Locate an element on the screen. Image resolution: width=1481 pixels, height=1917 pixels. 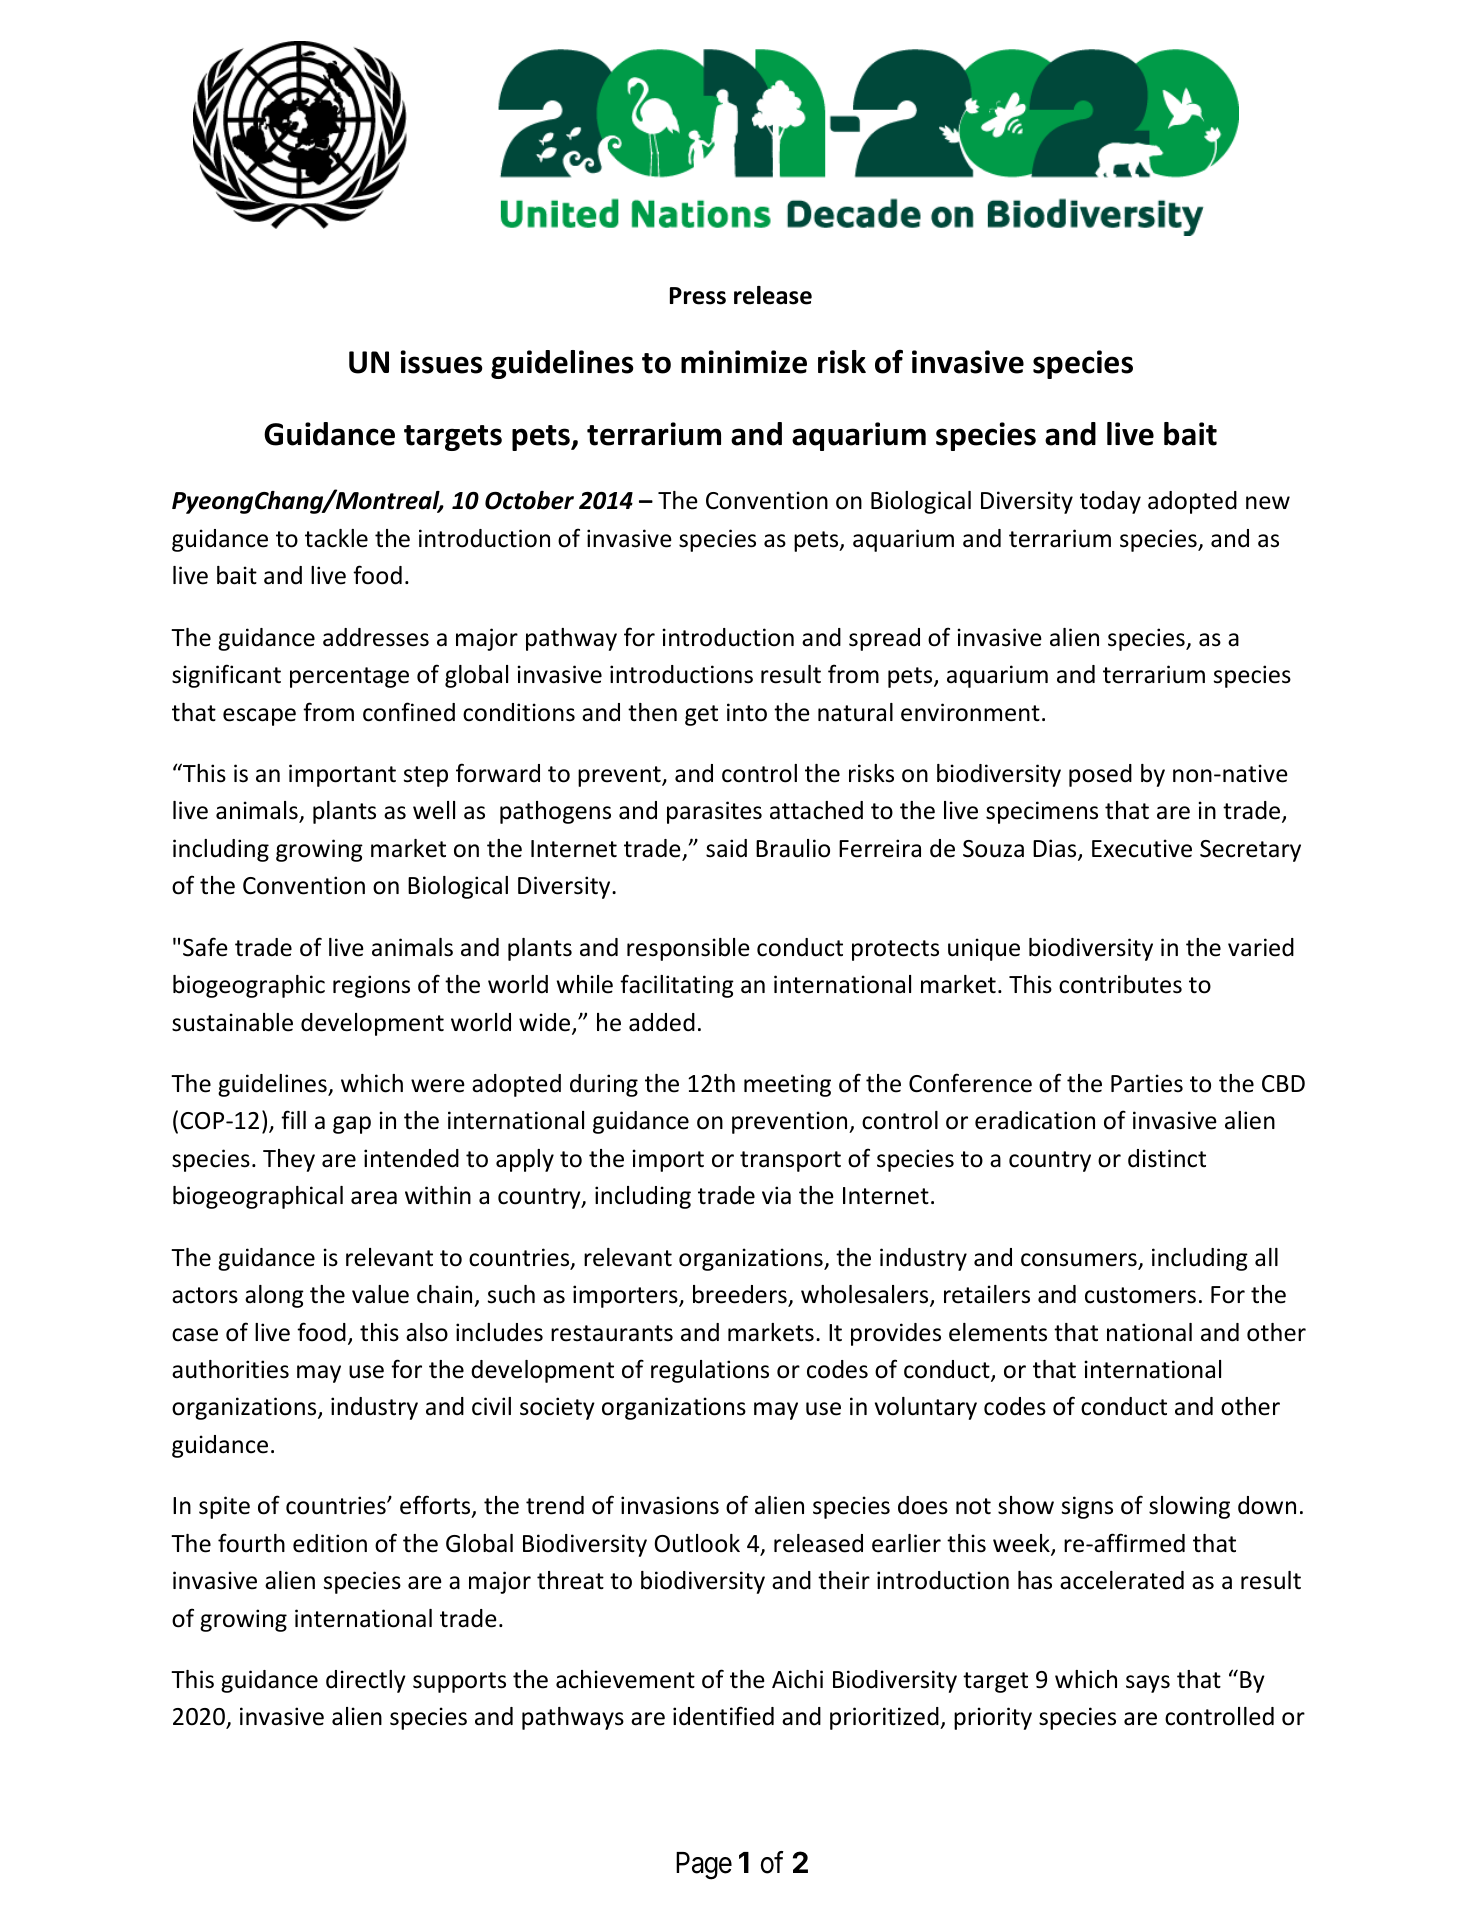
issues is located at coordinates (442, 362).
